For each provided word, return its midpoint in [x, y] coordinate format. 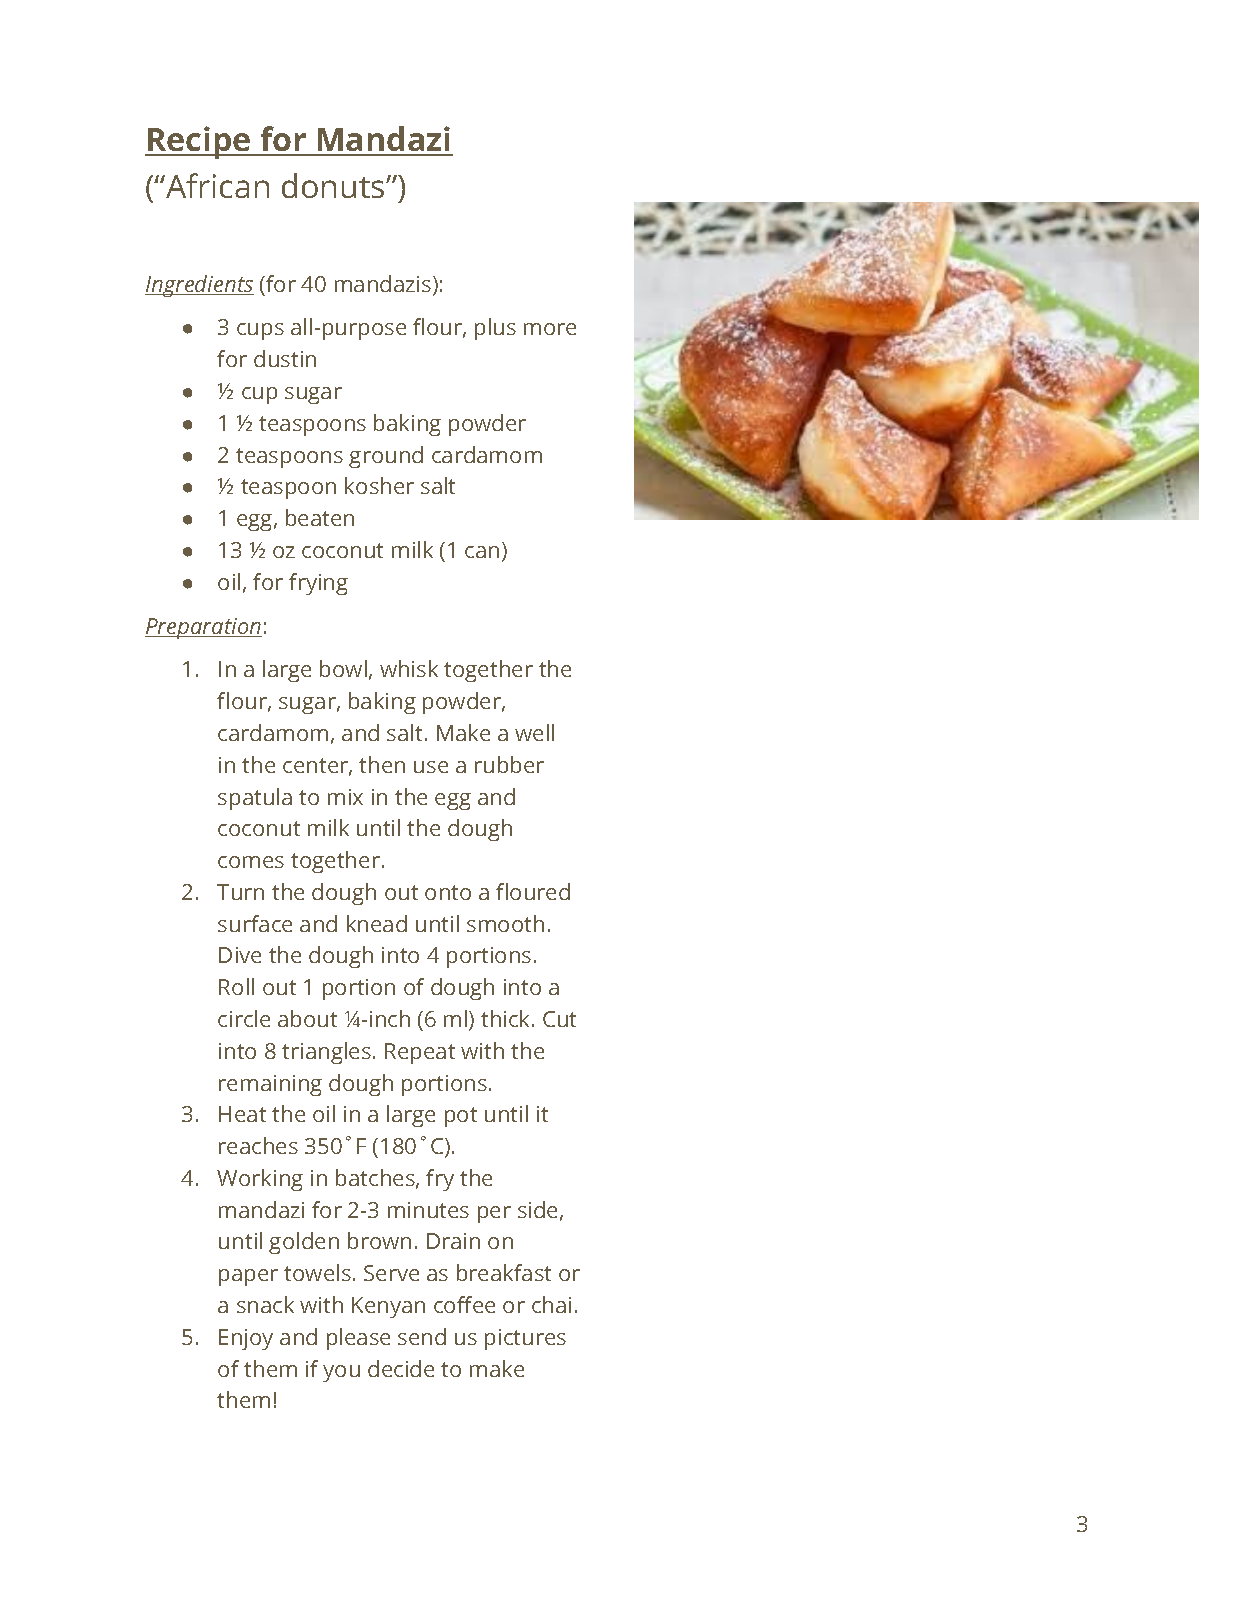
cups [260, 331]
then [382, 764]
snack [265, 1304]
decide [401, 1368]
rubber [509, 764]
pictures [525, 1339]
